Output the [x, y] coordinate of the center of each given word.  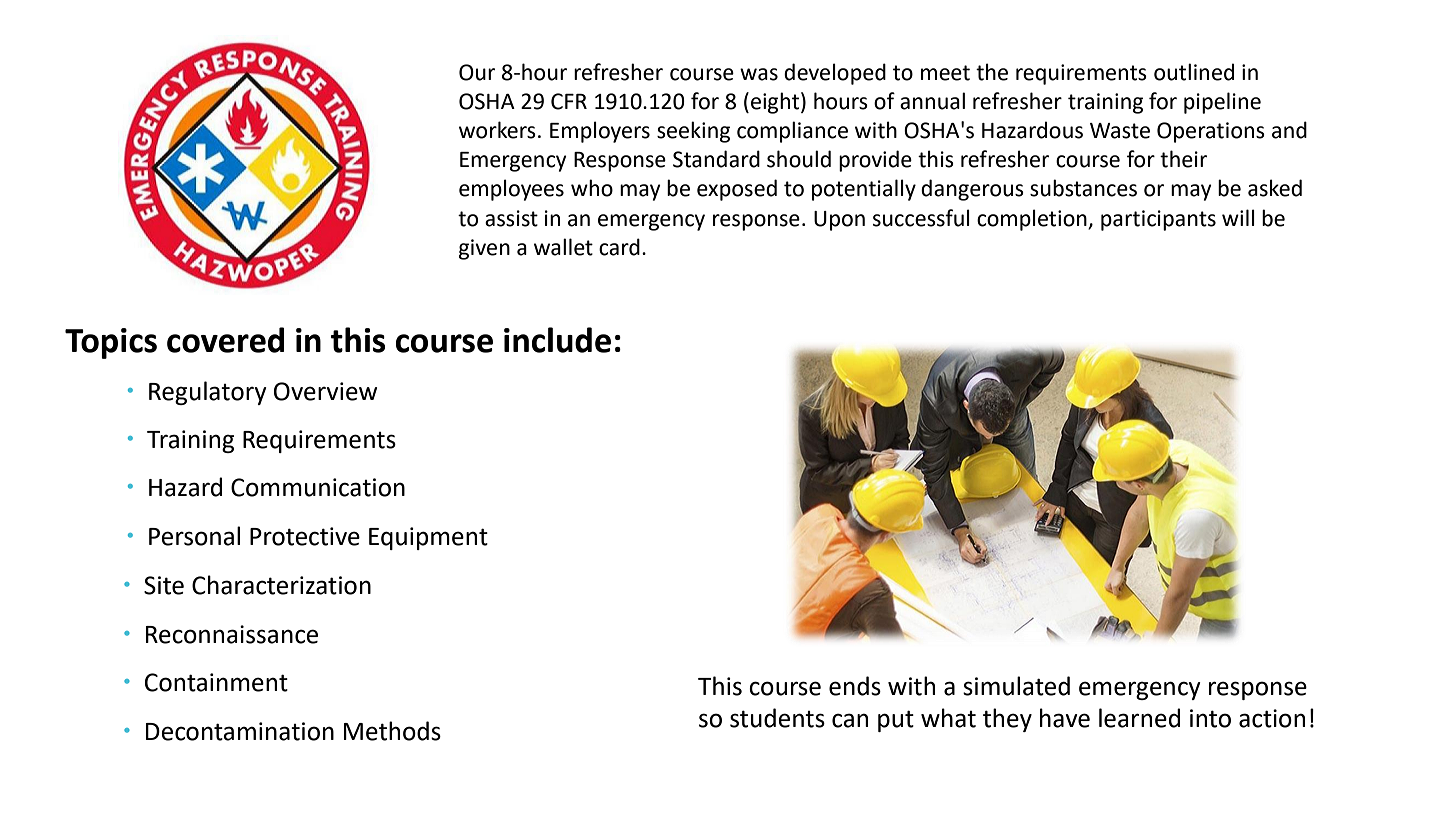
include [557, 340]
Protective [305, 536]
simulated [1016, 686]
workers [497, 130]
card [619, 247]
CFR [569, 101]
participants [1158, 220]
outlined [1194, 72]
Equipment [428, 538]
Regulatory [208, 393]
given [484, 249]
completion [1033, 220]
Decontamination [240, 731]
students [777, 718]
